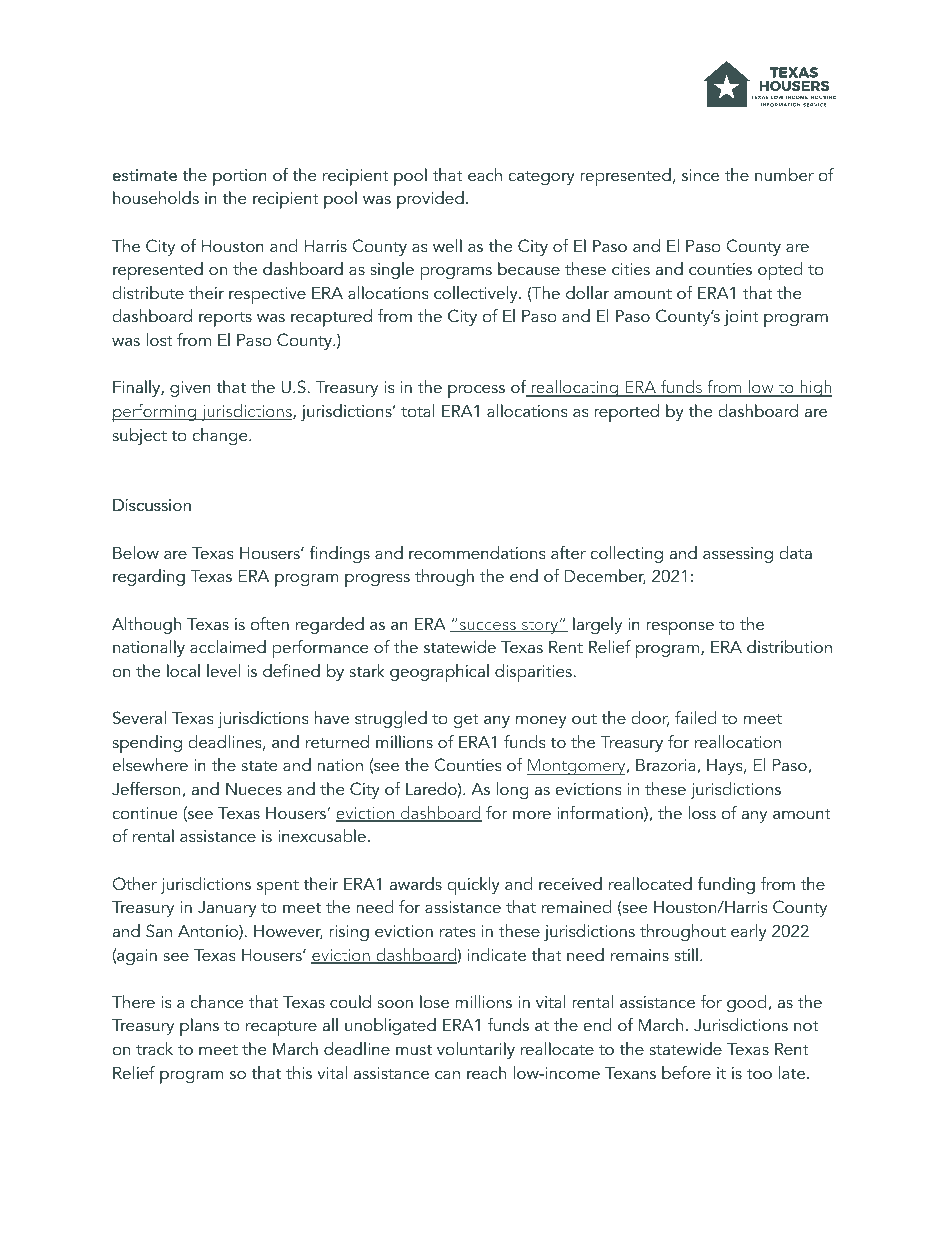 The width and height of the screenshot is (952, 1233). What do you see at coordinates (512, 790) in the screenshot?
I see `long` at bounding box center [512, 790].
